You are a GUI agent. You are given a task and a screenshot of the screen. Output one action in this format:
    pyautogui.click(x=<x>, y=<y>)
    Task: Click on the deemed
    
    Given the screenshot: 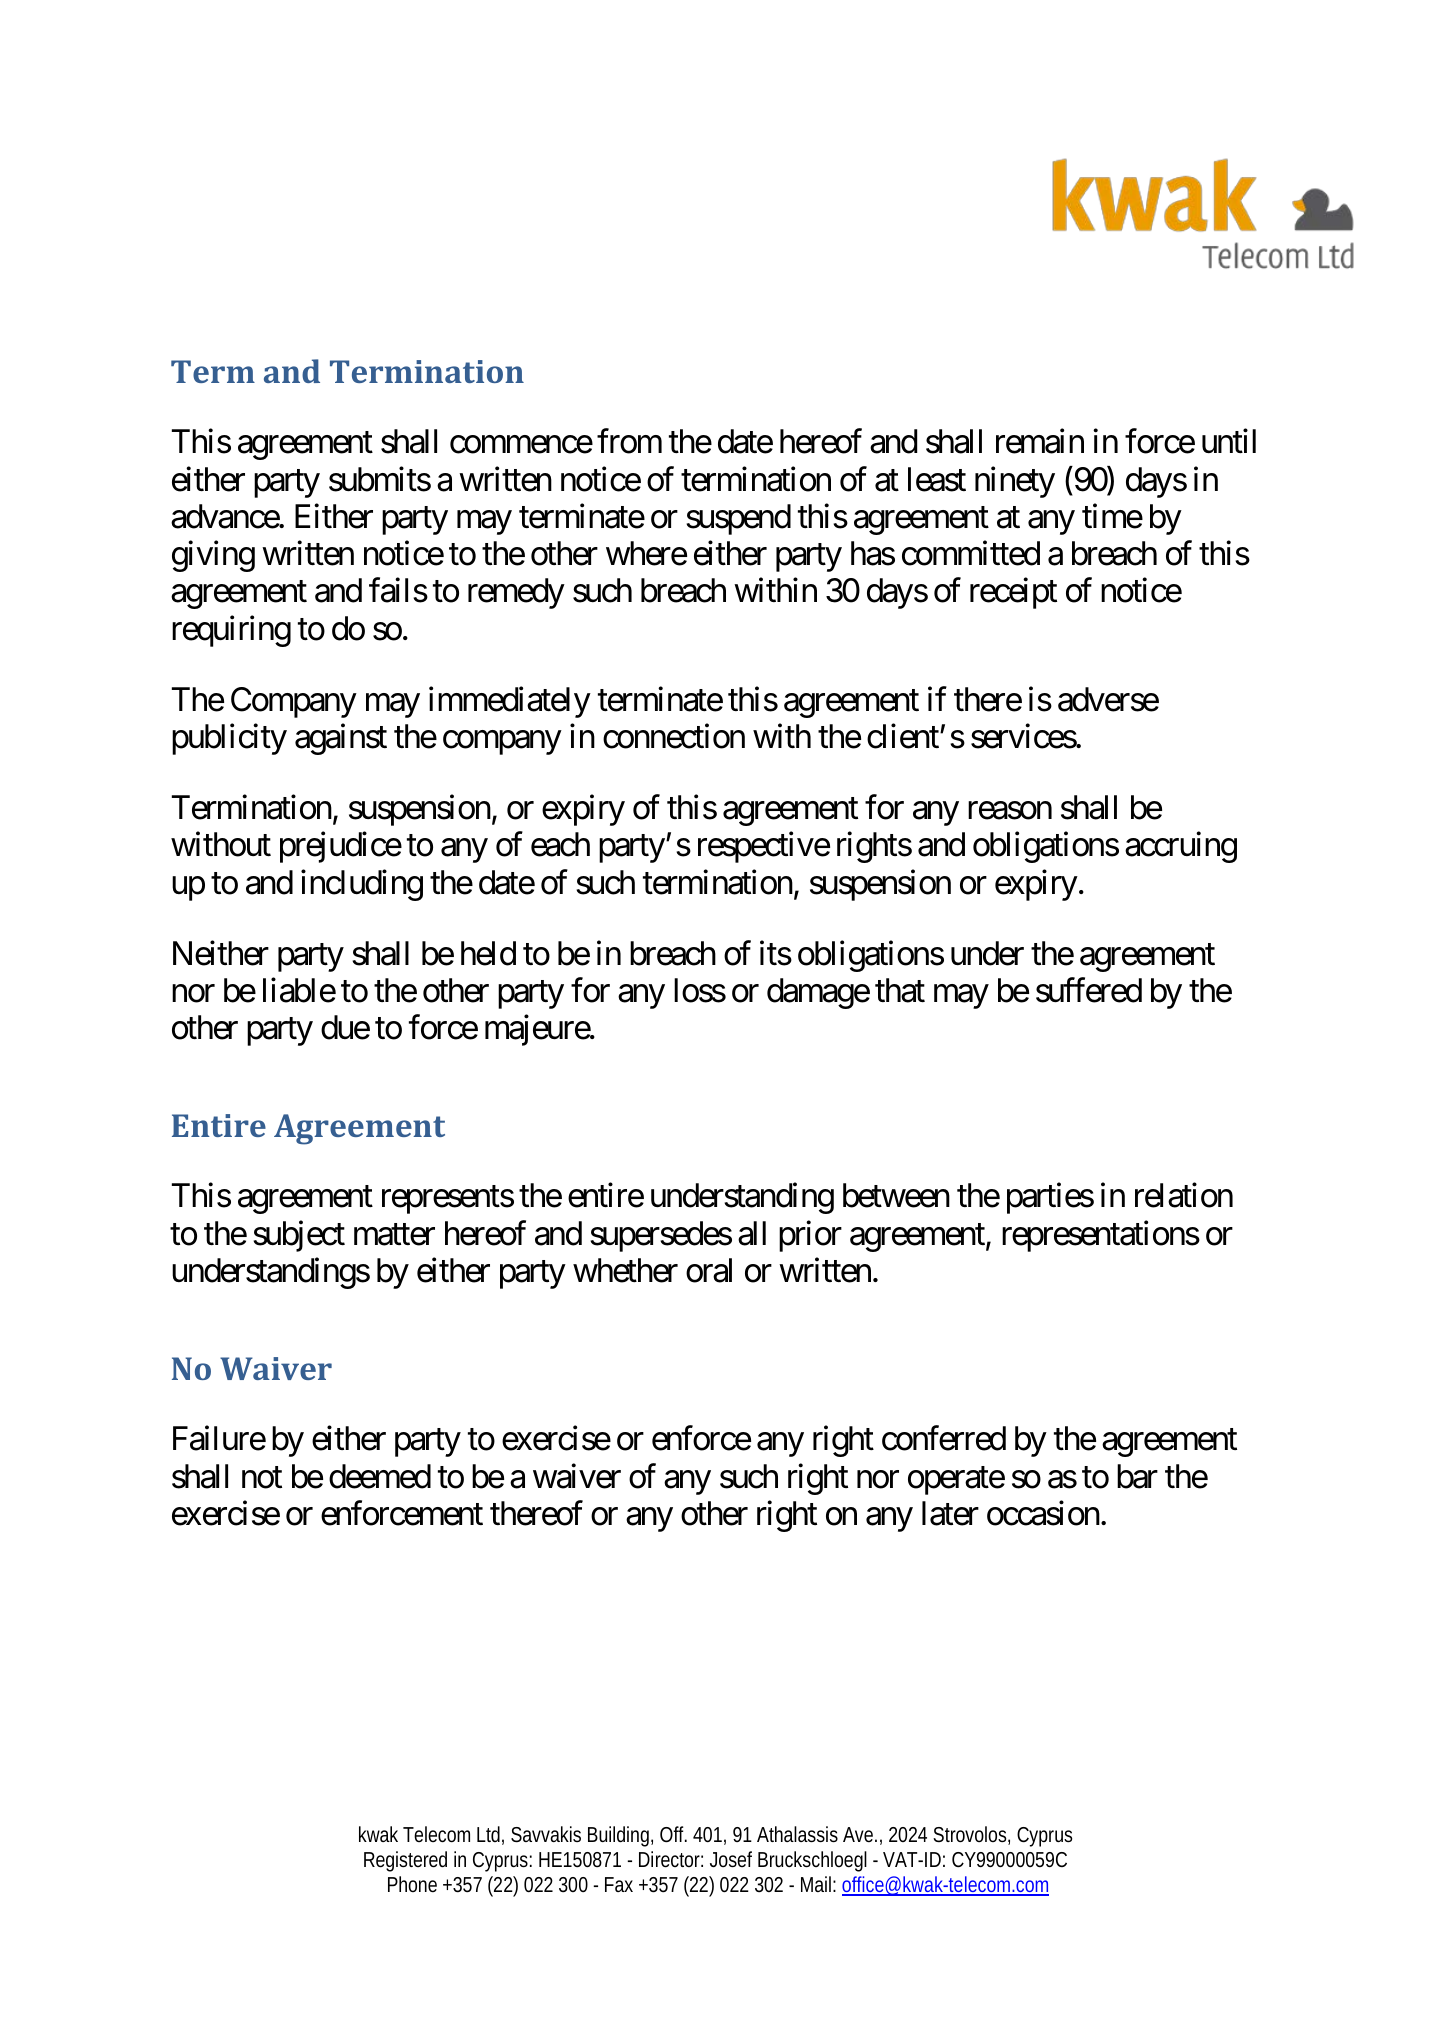 What is the action you would take?
    pyautogui.click(x=380, y=1476)
